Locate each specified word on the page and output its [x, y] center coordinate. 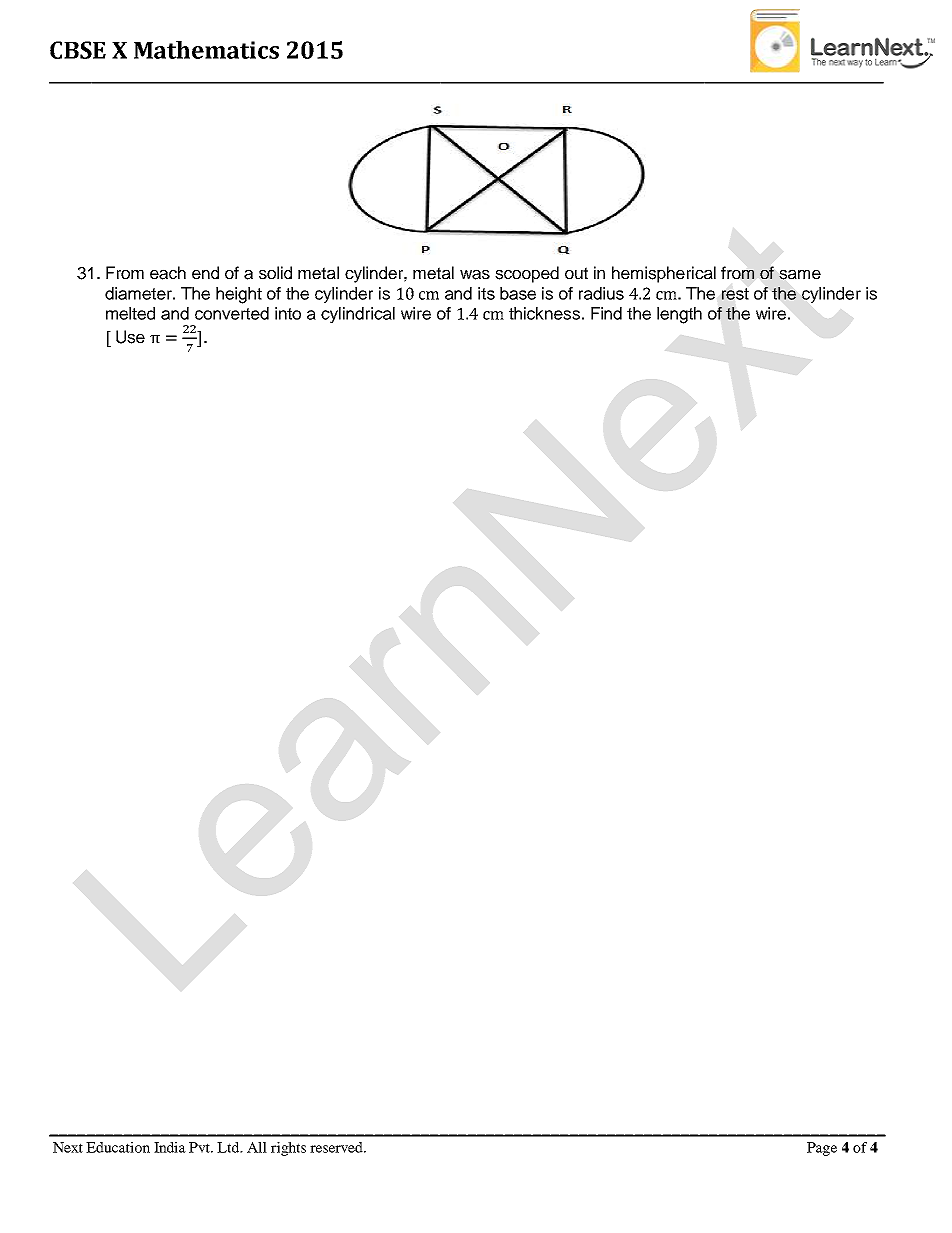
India [170, 1147]
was [475, 274]
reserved [337, 1147]
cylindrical [358, 315]
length [679, 315]
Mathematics [206, 50]
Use [130, 337]
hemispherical [664, 274]
